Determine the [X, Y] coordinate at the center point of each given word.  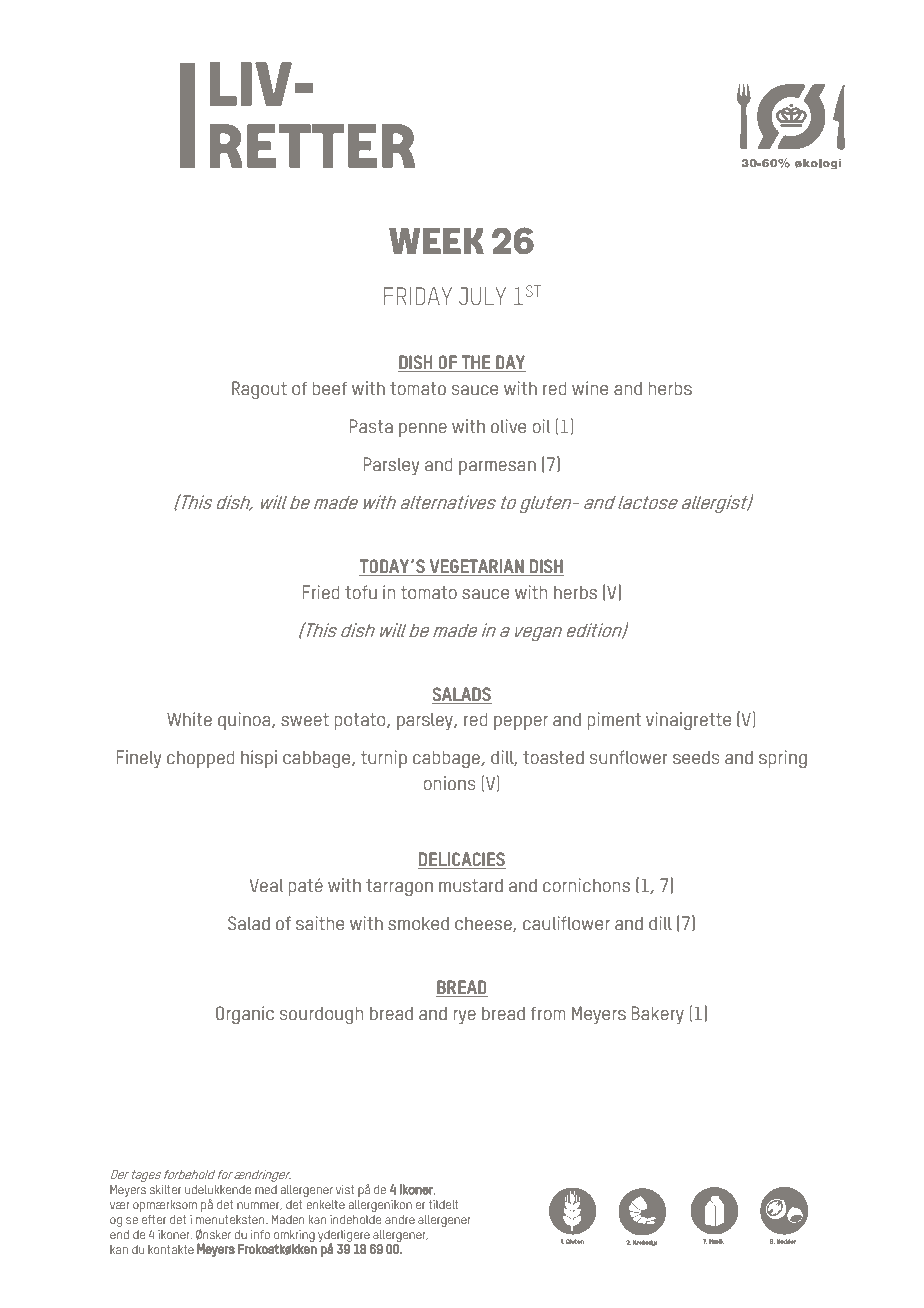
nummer [259, 1206]
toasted [553, 757]
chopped [201, 759]
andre [400, 1219]
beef [329, 388]
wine [590, 388]
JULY [482, 296]
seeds [696, 757]
